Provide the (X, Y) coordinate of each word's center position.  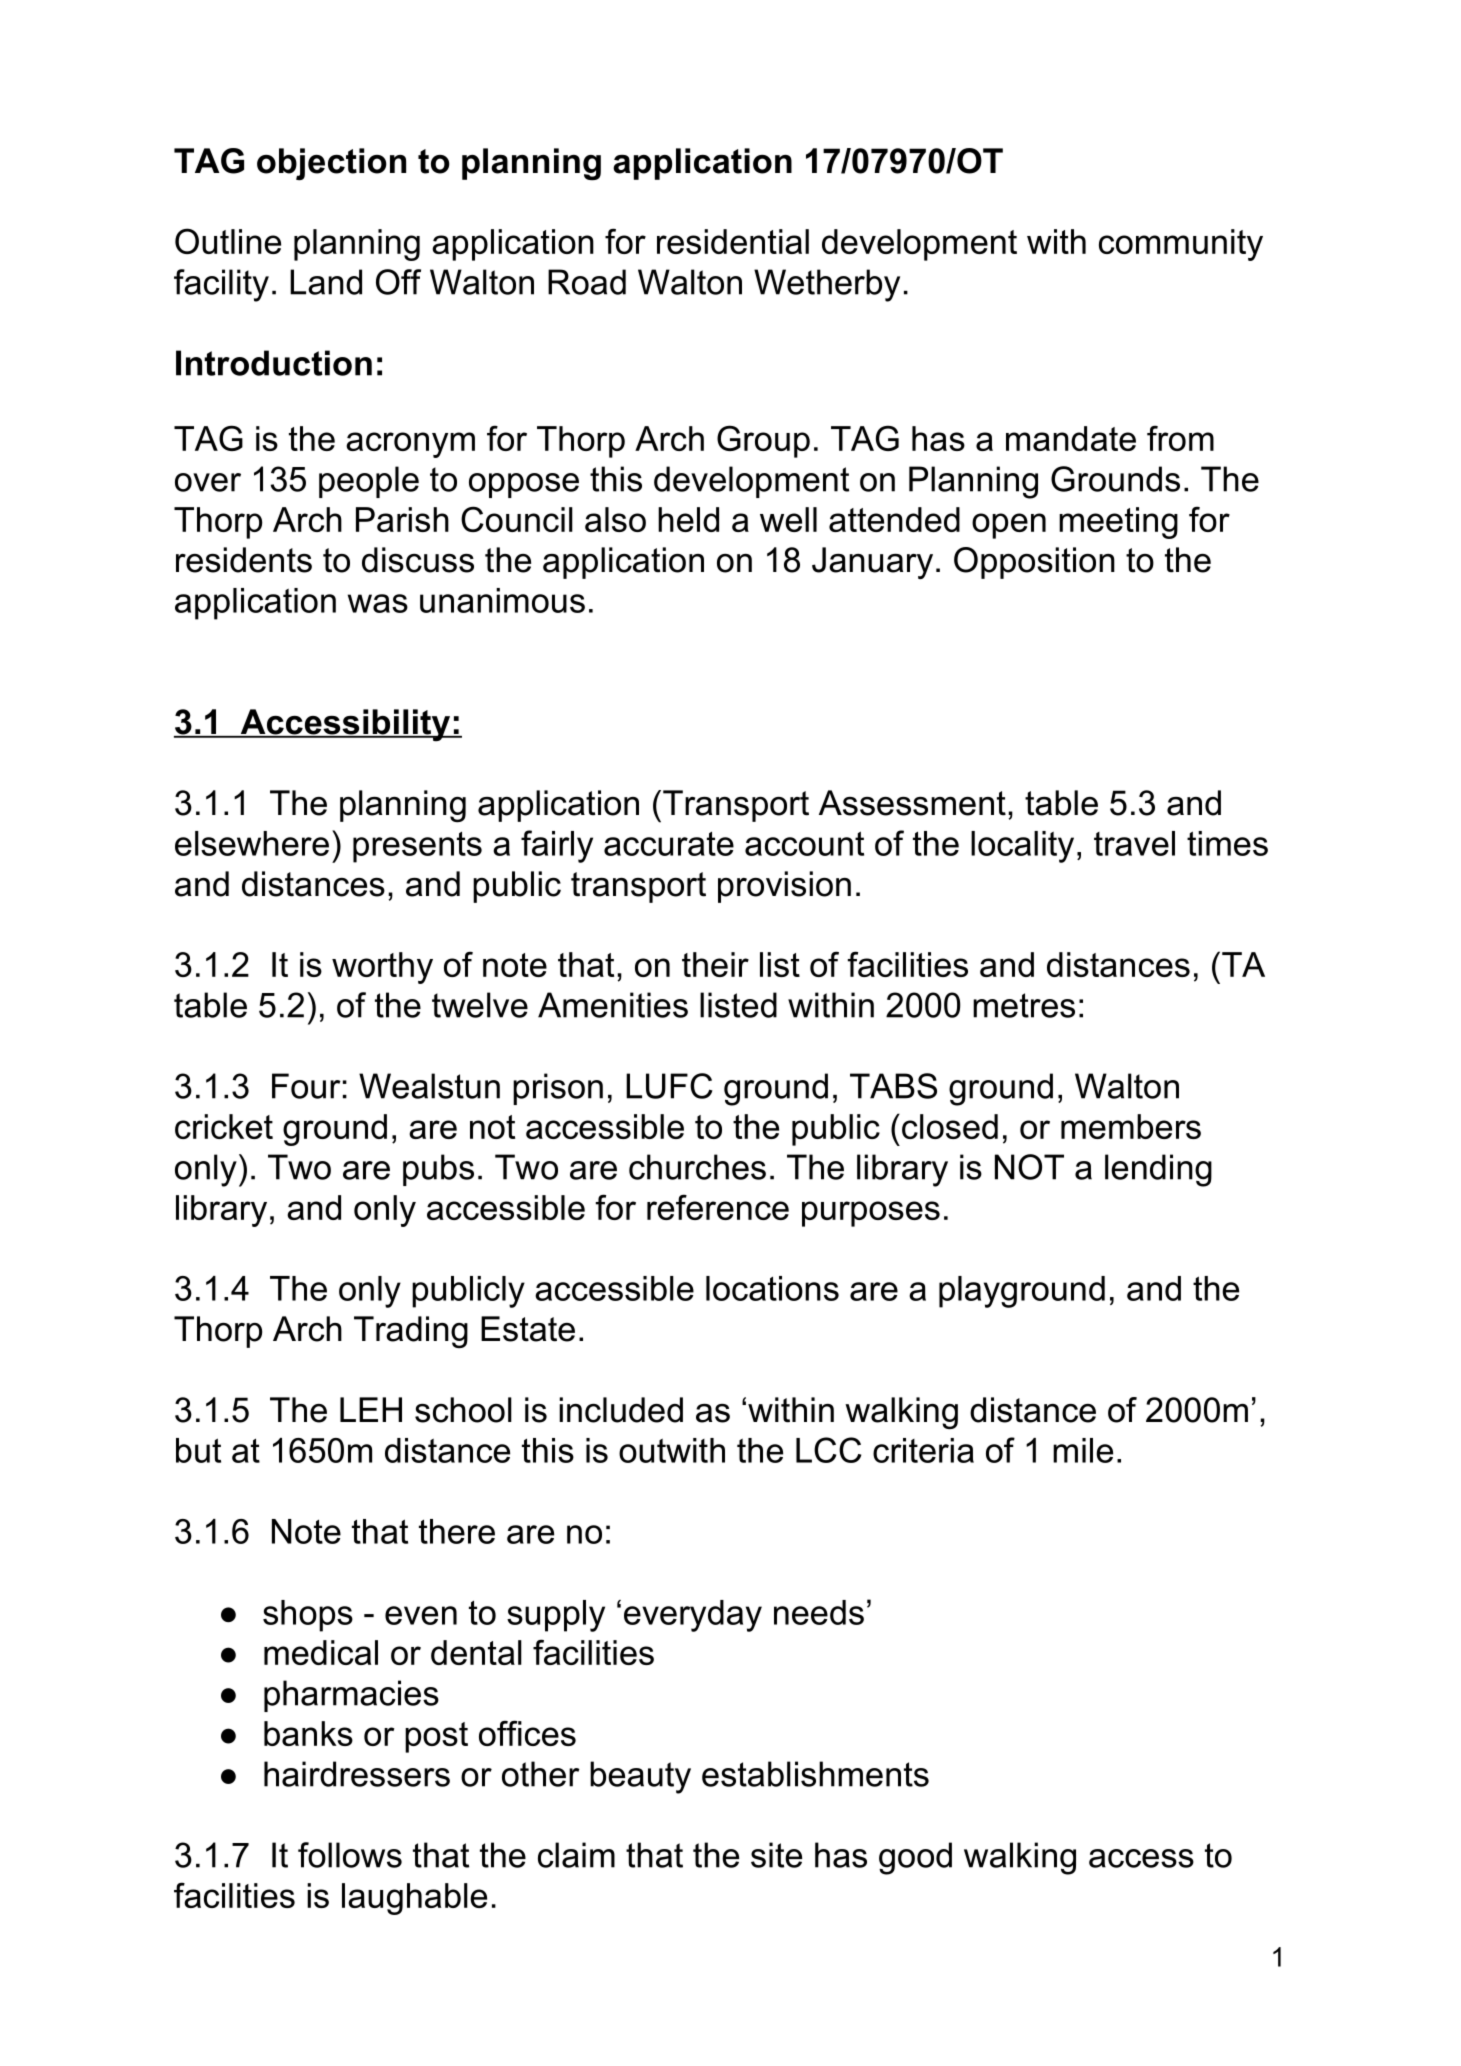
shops (308, 1616)
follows (350, 1855)
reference (718, 1207)
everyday (693, 1616)
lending (1158, 1170)
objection (331, 164)
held (688, 519)
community (1181, 245)
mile (1083, 1450)
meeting (1118, 523)
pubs (438, 1170)
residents (244, 560)
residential (733, 241)
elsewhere (252, 843)
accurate (669, 844)
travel (1134, 843)
